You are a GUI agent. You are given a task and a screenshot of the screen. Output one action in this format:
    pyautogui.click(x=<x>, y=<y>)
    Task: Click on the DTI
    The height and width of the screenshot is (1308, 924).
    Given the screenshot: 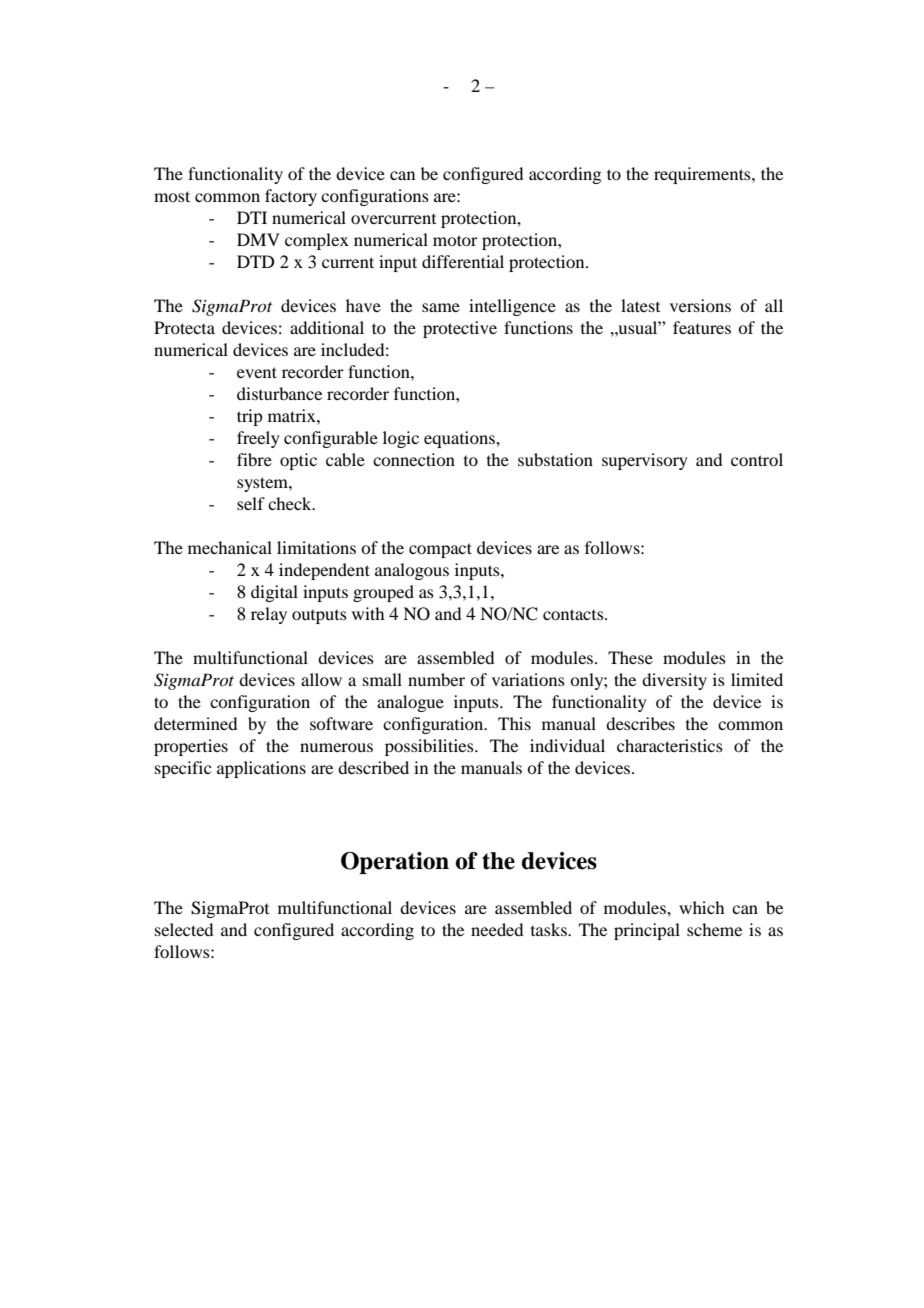 What is the action you would take?
    pyautogui.click(x=252, y=217)
